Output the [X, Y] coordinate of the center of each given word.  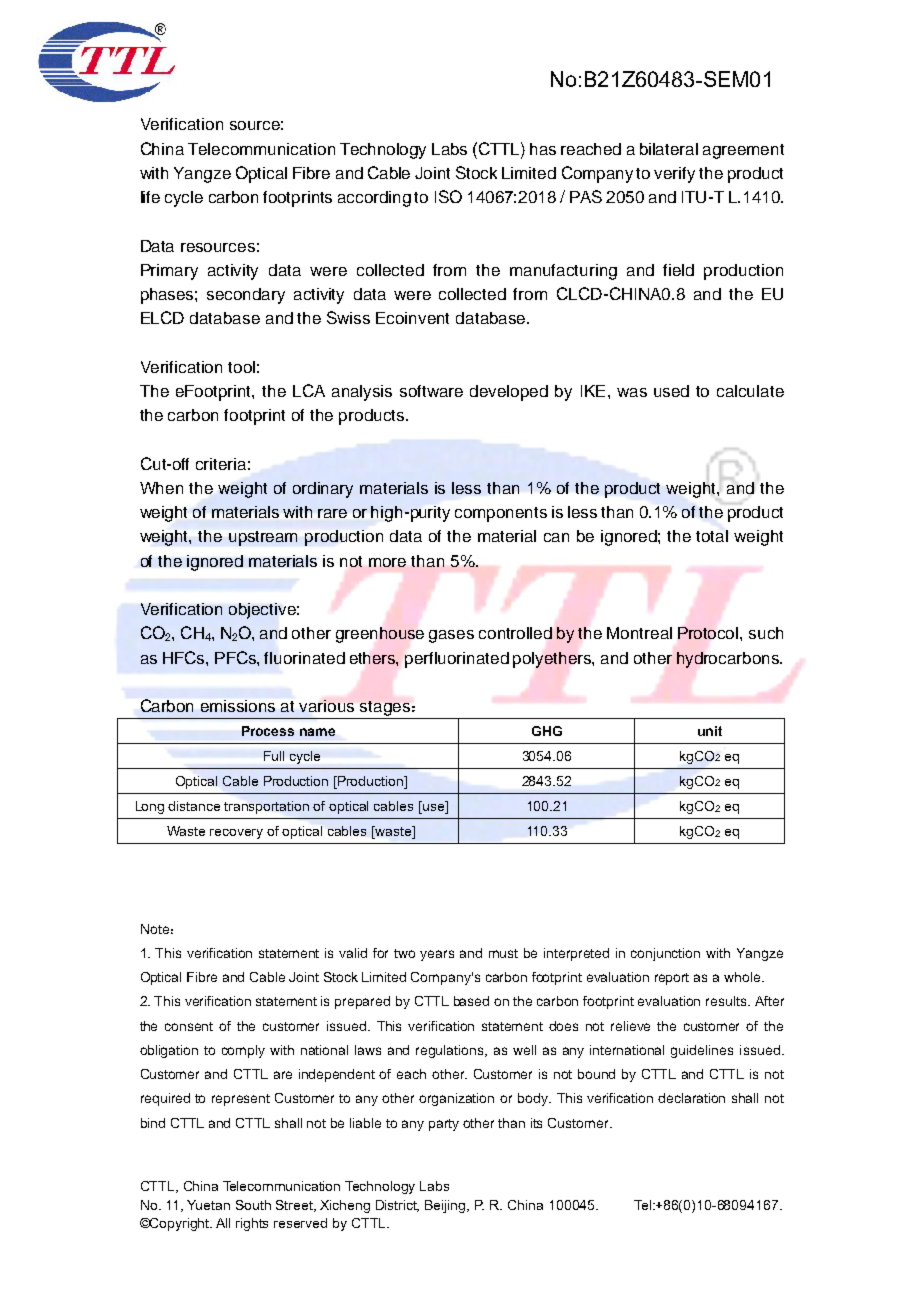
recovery [236, 834]
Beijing [447, 1206]
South [253, 1205]
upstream [263, 538]
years [437, 955]
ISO [448, 196]
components [501, 514]
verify [674, 175]
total [712, 536]
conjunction [665, 954]
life [150, 197]
